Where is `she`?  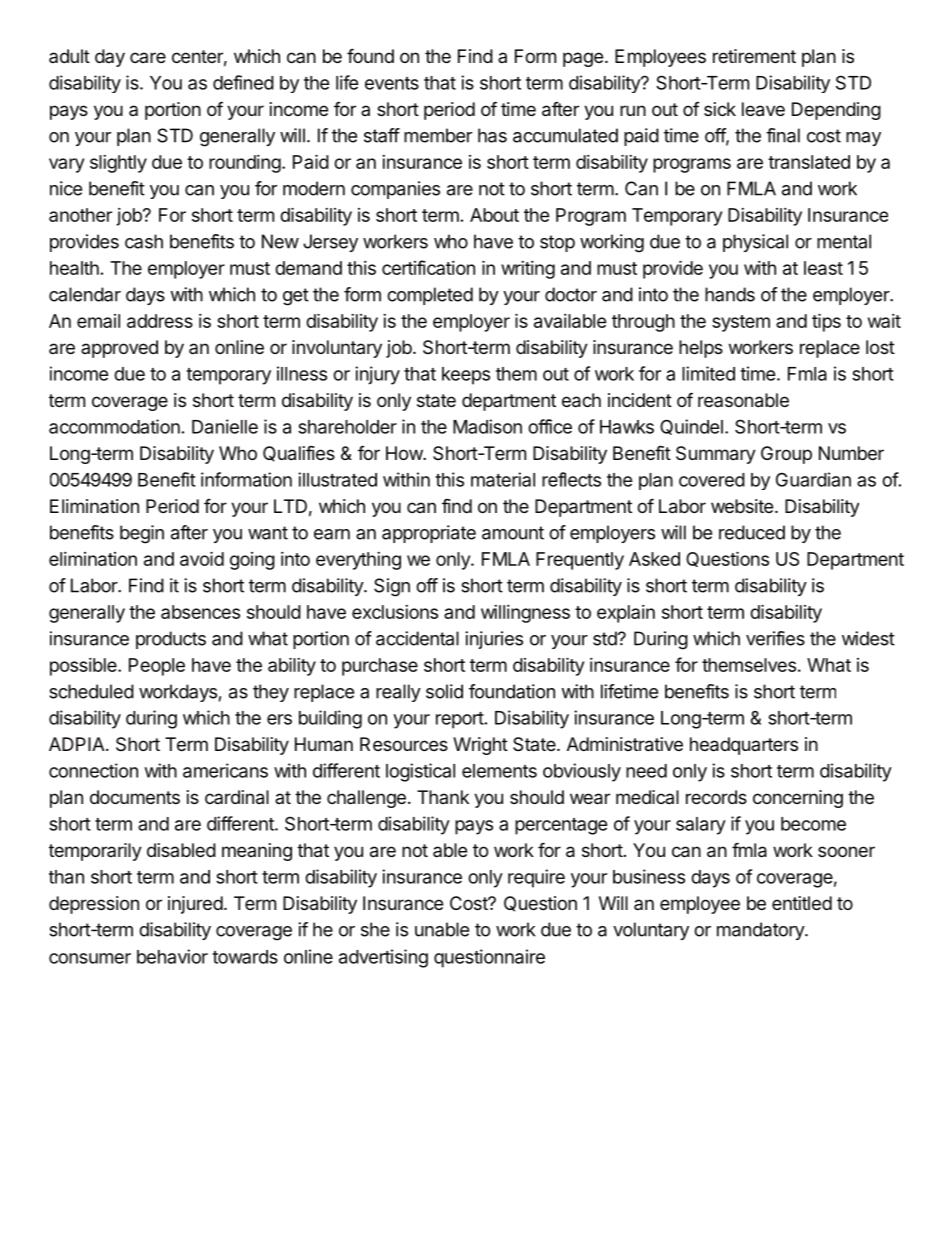
she is located at coordinates (375, 929).
